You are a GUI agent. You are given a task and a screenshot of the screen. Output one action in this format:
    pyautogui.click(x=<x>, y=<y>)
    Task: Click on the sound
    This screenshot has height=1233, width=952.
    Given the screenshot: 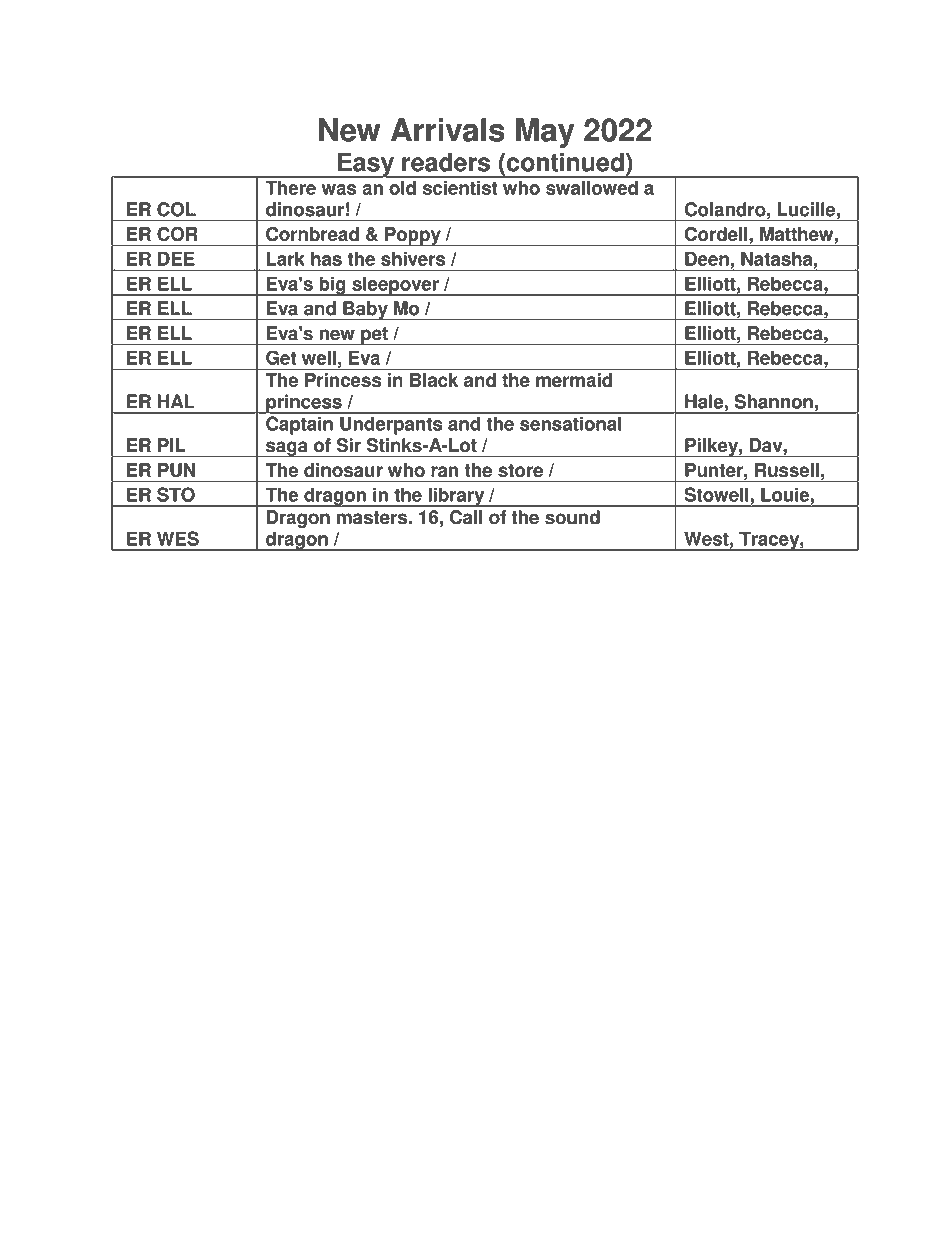 What is the action you would take?
    pyautogui.click(x=572, y=517)
